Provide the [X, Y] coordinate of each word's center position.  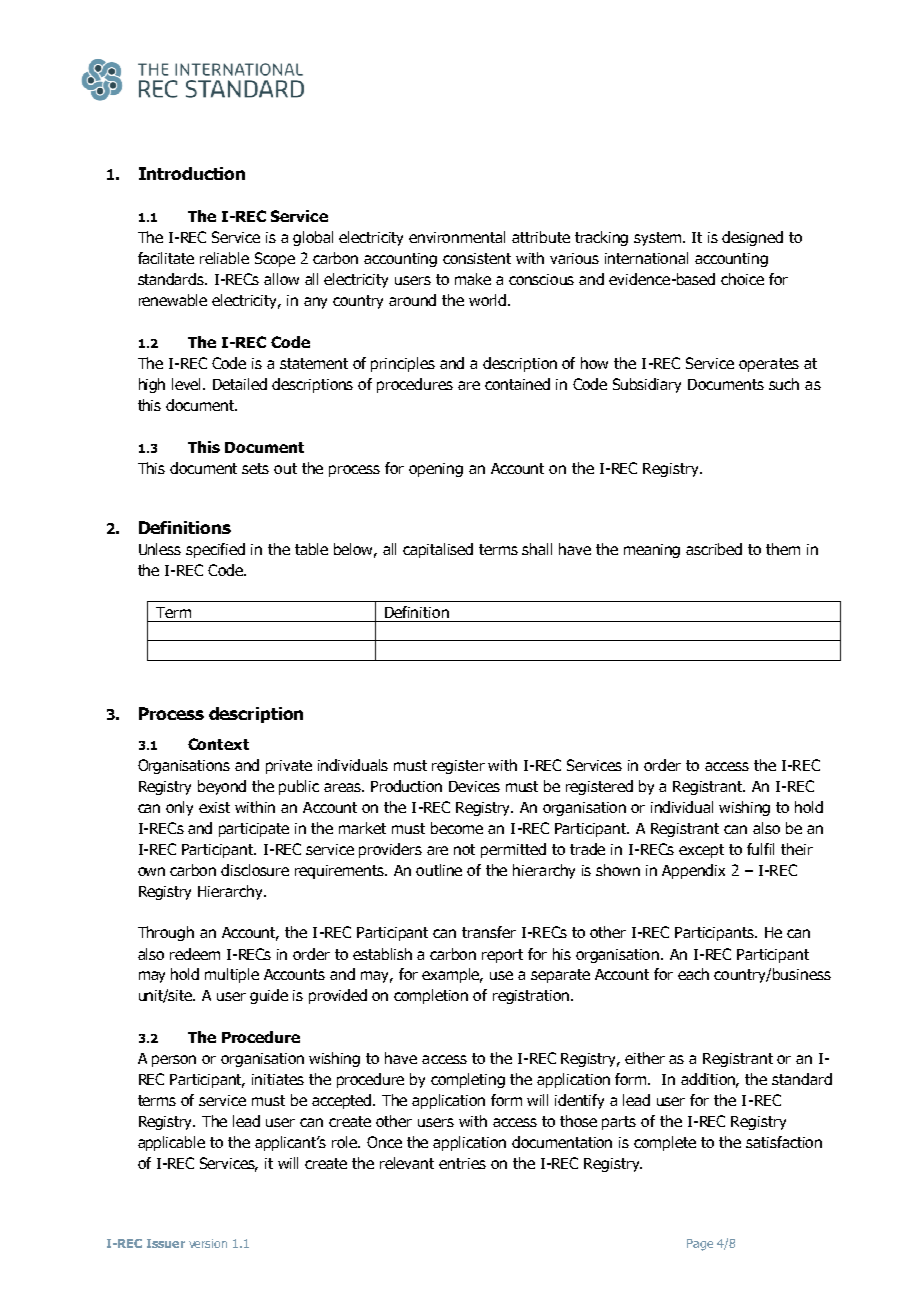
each [693, 974]
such [784, 384]
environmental [457, 237]
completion [431, 996]
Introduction [192, 173]
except [701, 851]
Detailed [240, 384]
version [208, 1243]
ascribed [714, 549]
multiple [232, 975]
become [457, 828]
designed [752, 238]
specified [215, 550]
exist [214, 807]
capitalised [438, 550]
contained [517, 384]
